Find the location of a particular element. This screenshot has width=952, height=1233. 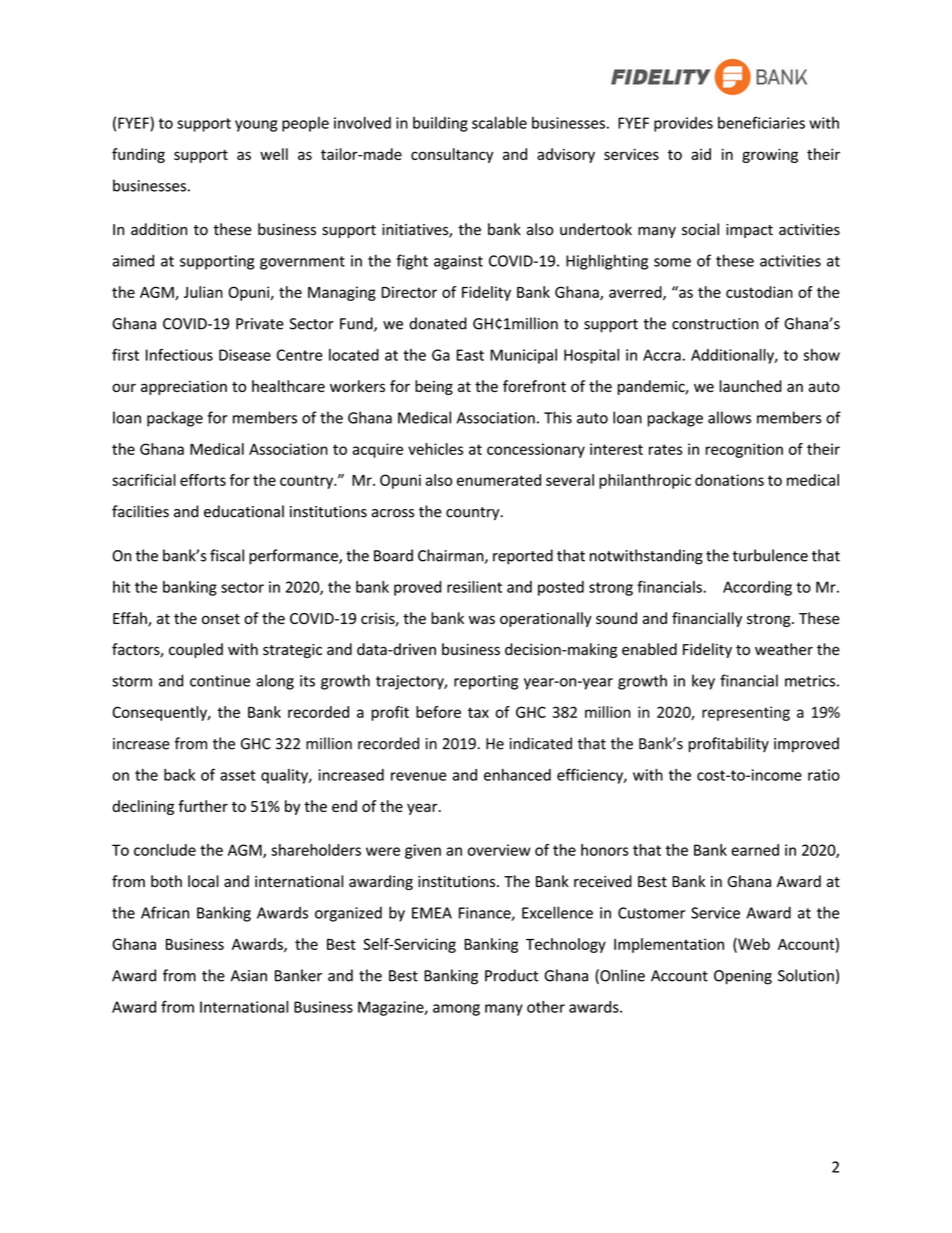

Product is located at coordinates (511, 975).
